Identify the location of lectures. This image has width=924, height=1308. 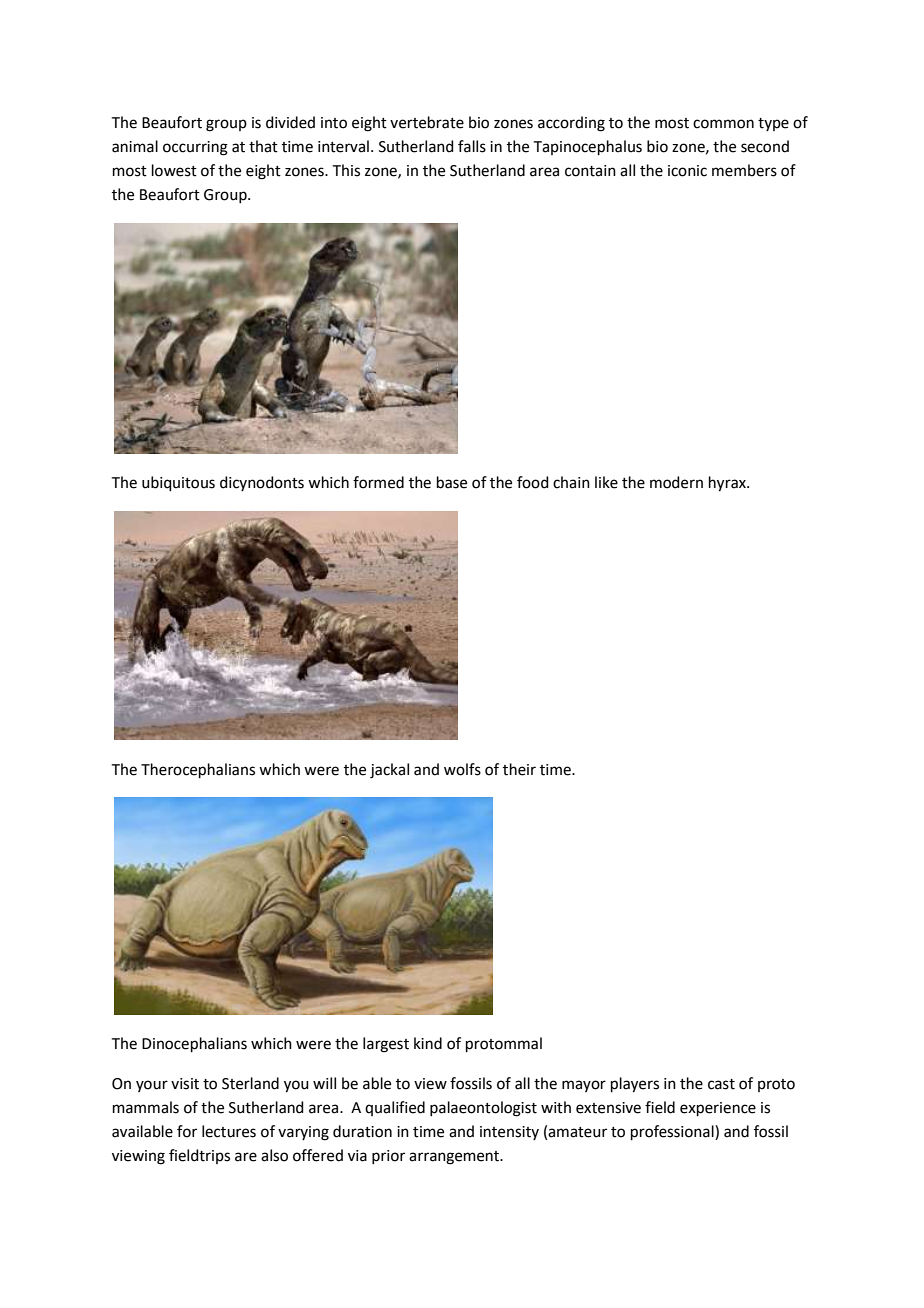
(229, 1131).
